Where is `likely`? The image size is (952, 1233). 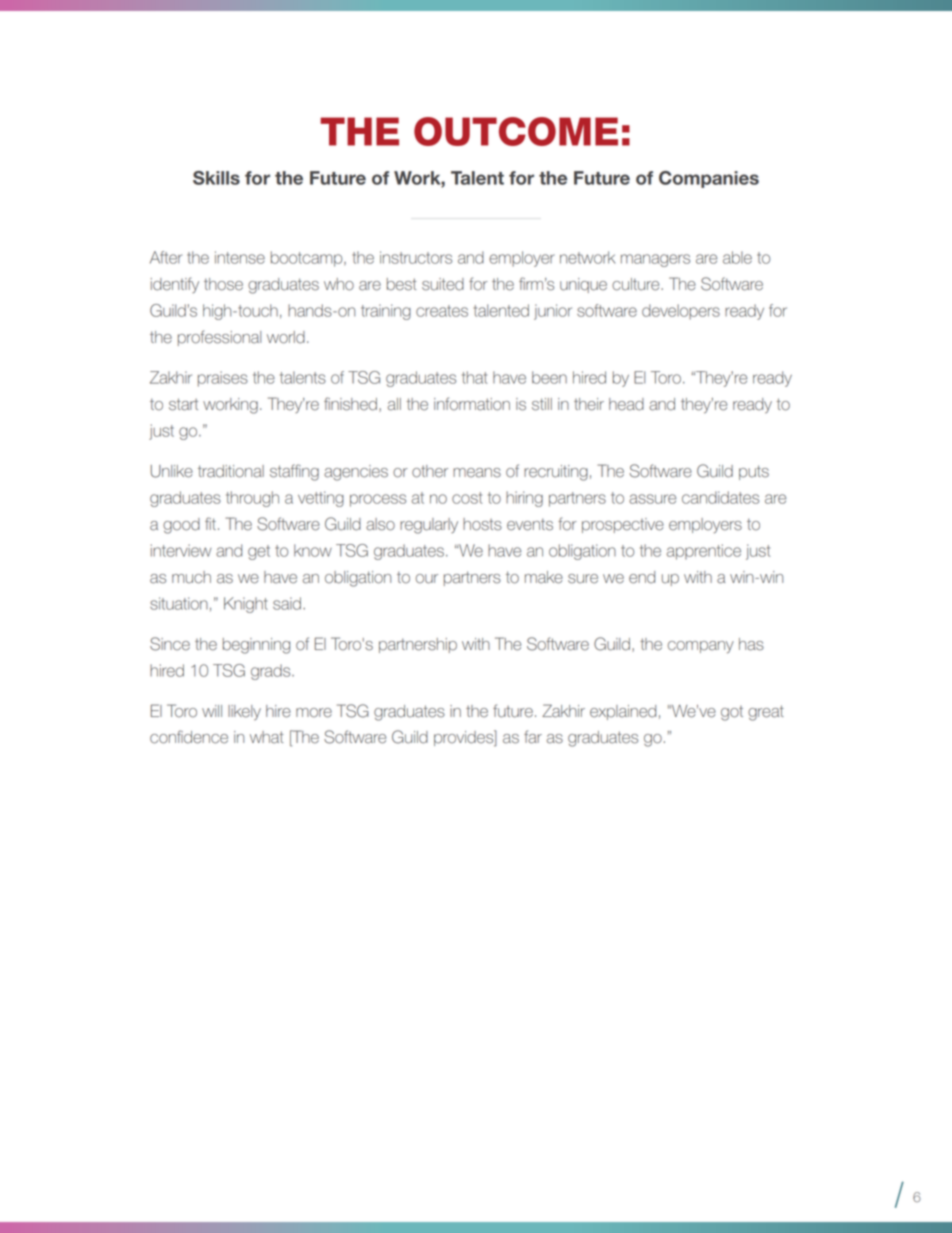 likely is located at coordinates (244, 712).
